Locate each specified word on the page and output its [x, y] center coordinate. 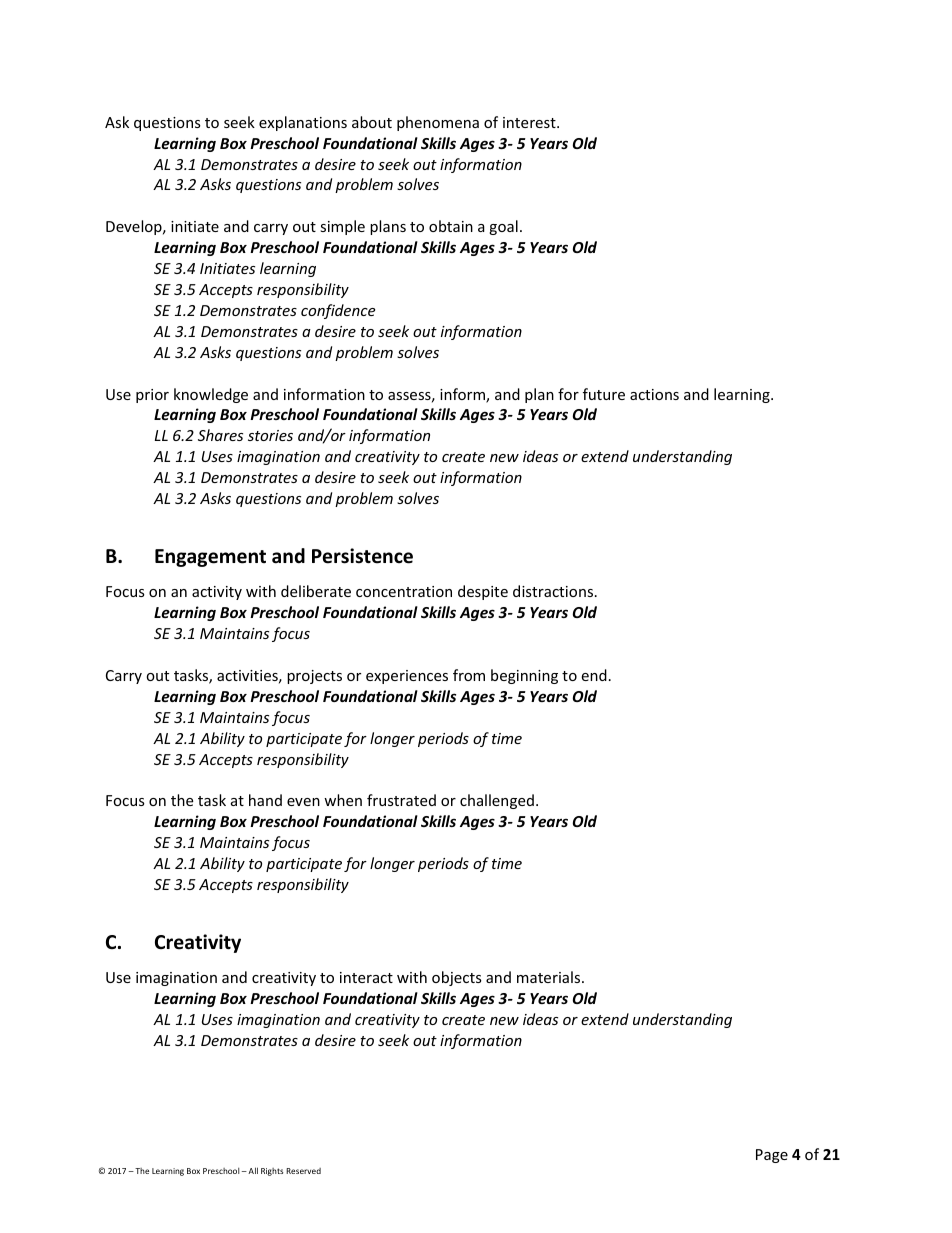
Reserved [303, 1171]
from [469, 675]
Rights [272, 1172]
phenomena [438, 123]
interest [530, 122]
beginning [524, 676]
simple [342, 227]
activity [217, 593]
